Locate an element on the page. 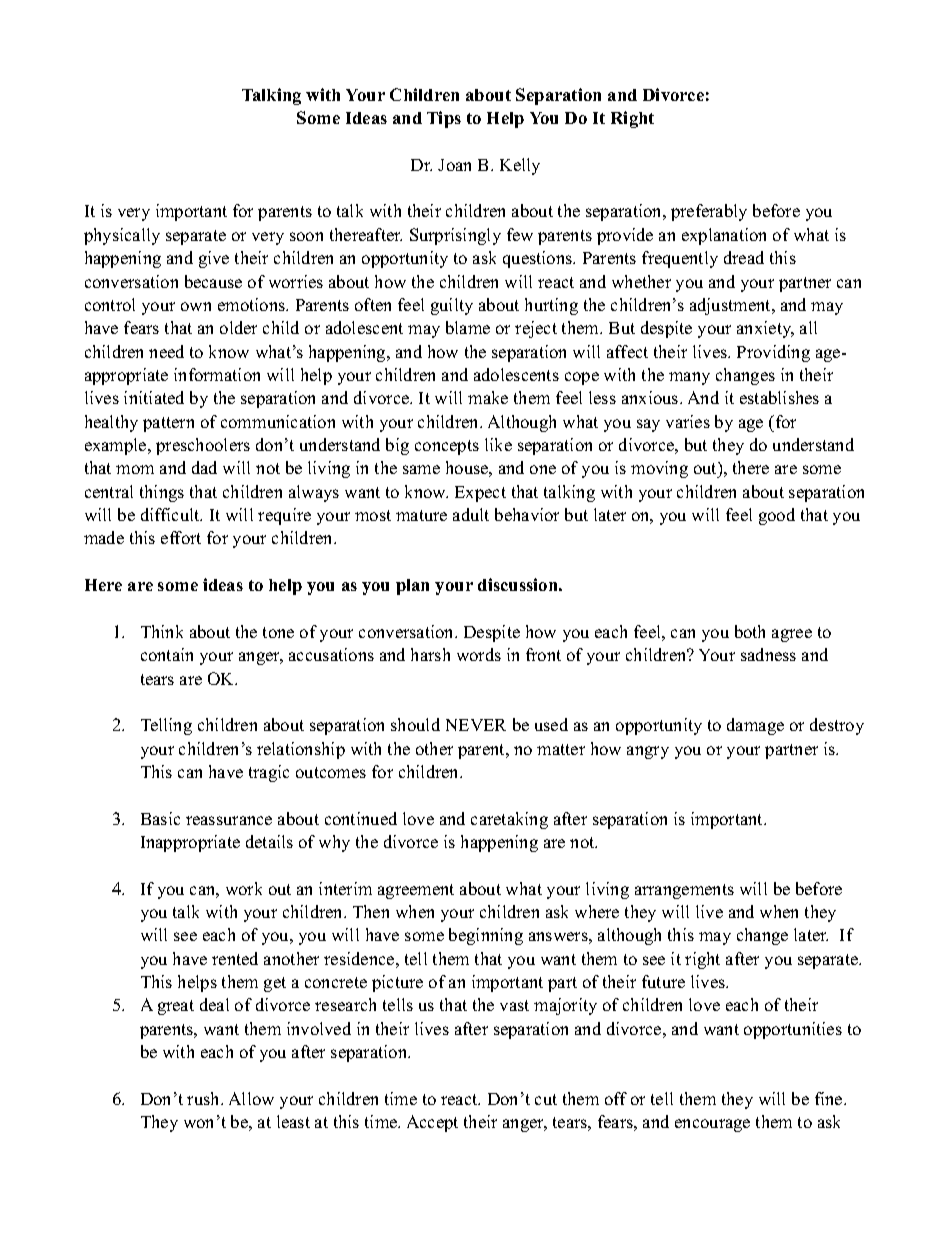  Think is located at coordinates (162, 631).
